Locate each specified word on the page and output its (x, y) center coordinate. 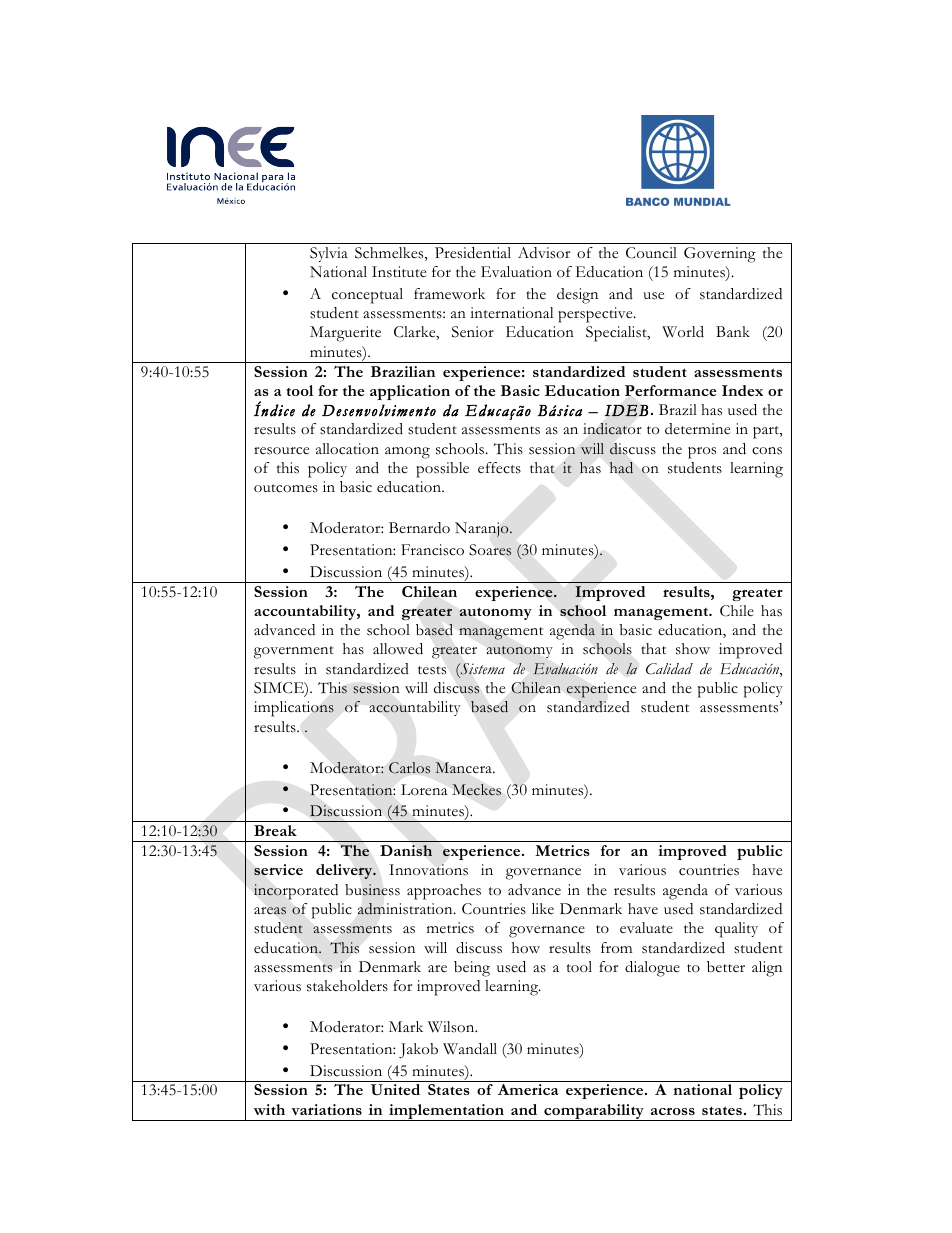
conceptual (367, 296)
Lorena (424, 790)
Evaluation (516, 271)
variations (326, 1109)
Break (275, 830)
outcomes (286, 488)
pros (702, 453)
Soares (490, 550)
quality (736, 930)
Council (651, 253)
